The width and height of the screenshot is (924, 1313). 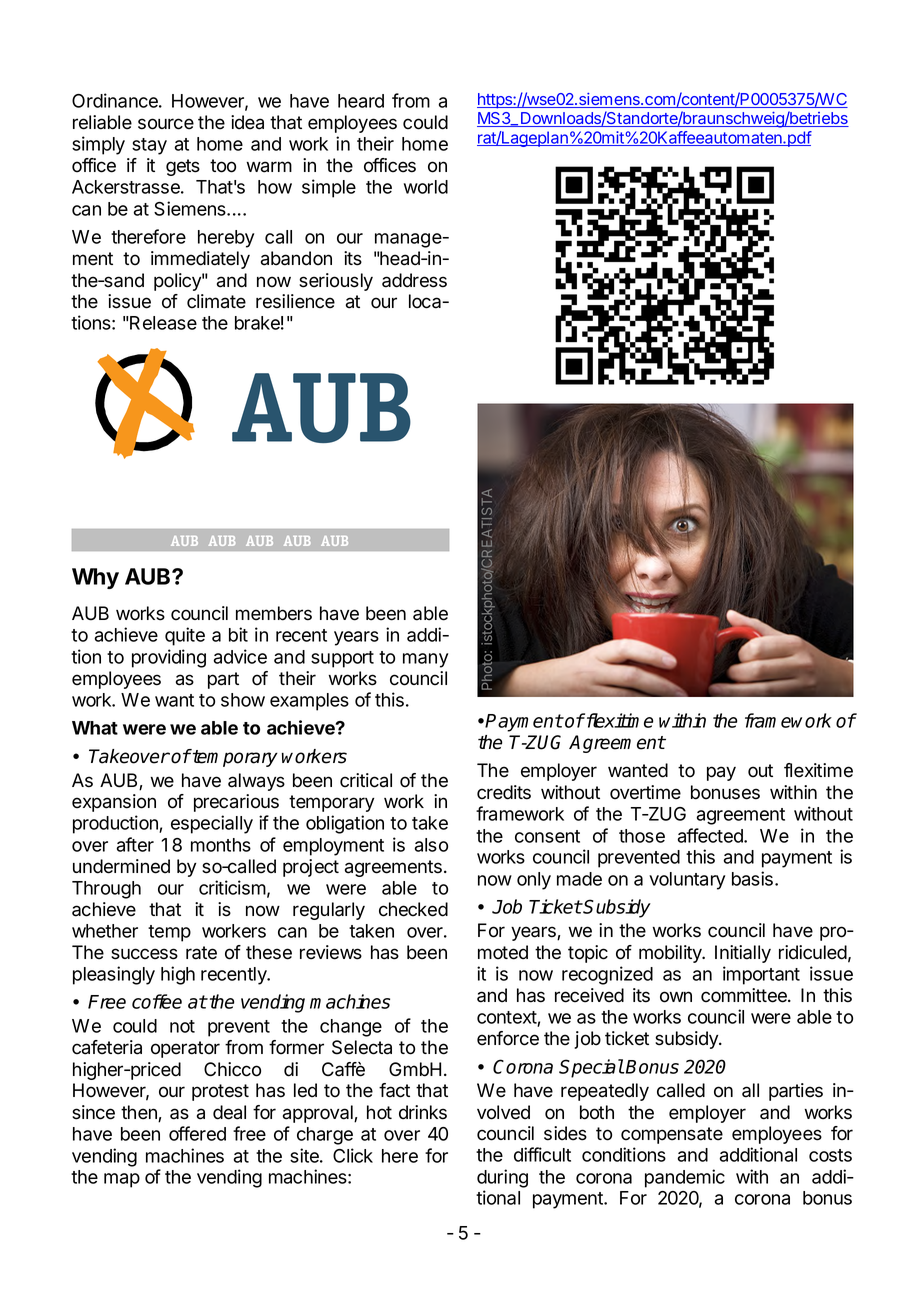 What do you see at coordinates (426, 187) in the screenshot?
I see `world` at bounding box center [426, 187].
